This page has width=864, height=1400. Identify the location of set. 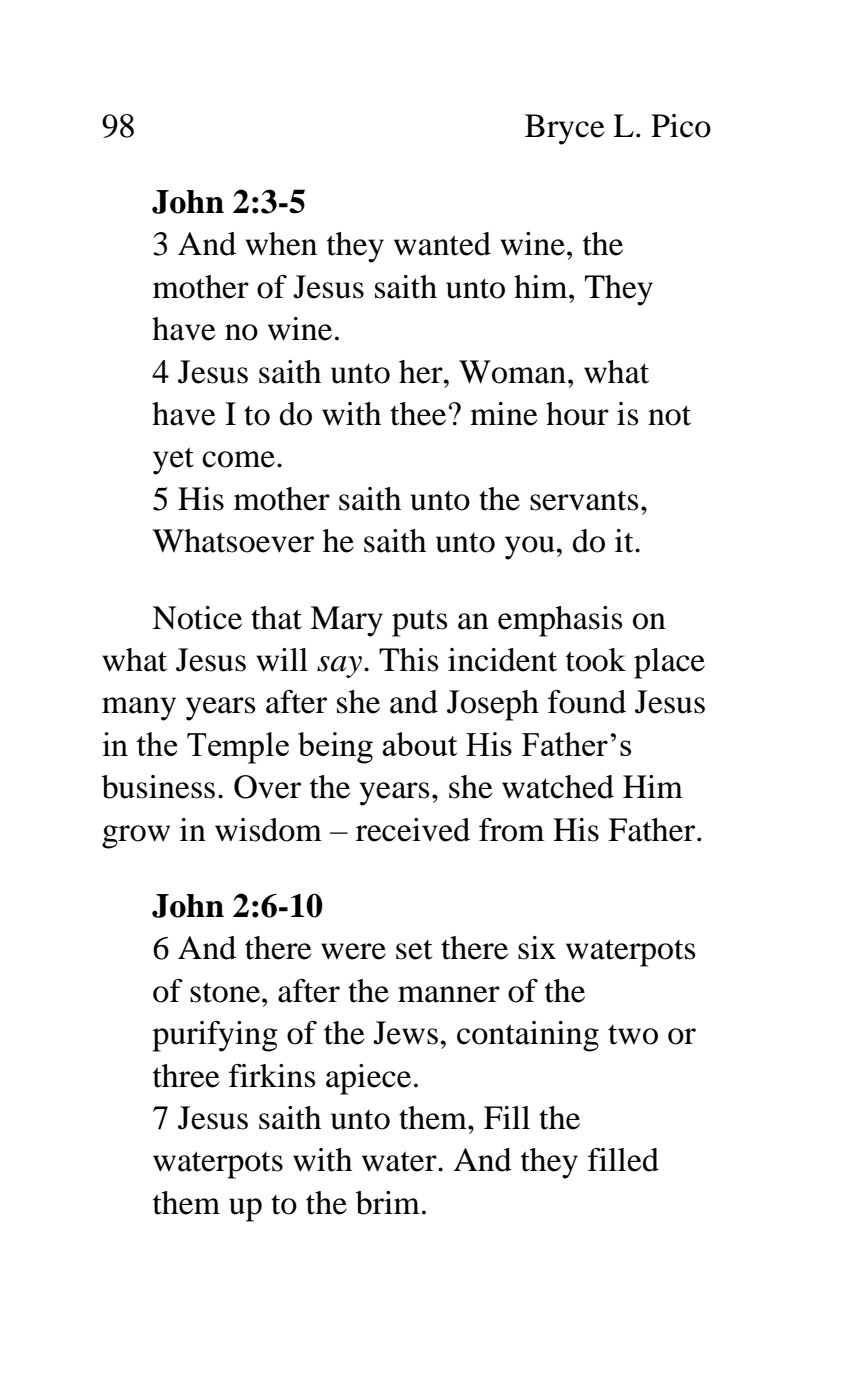
(414, 950).
